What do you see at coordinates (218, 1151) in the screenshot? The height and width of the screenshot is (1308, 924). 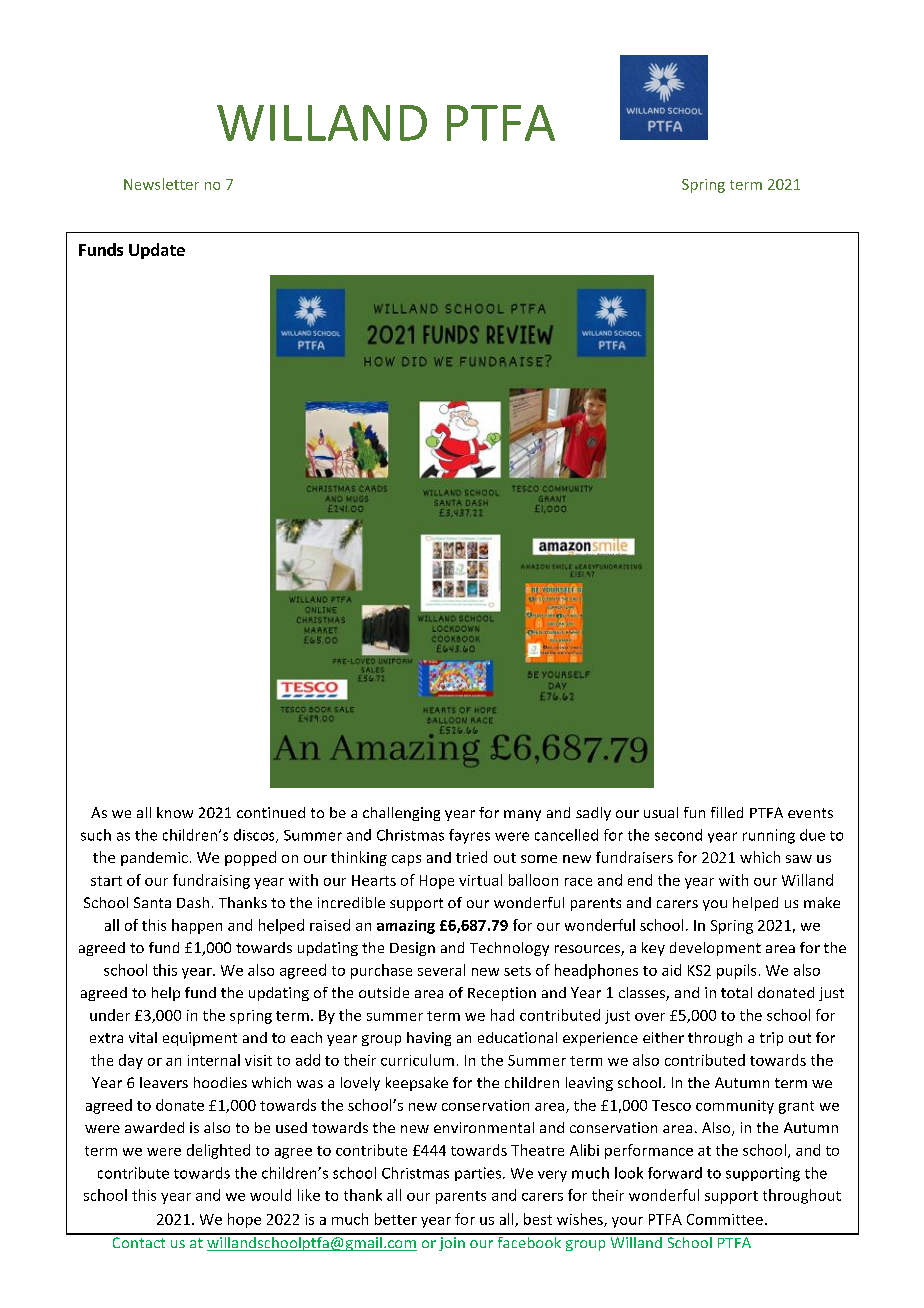 I see `delighted` at bounding box center [218, 1151].
